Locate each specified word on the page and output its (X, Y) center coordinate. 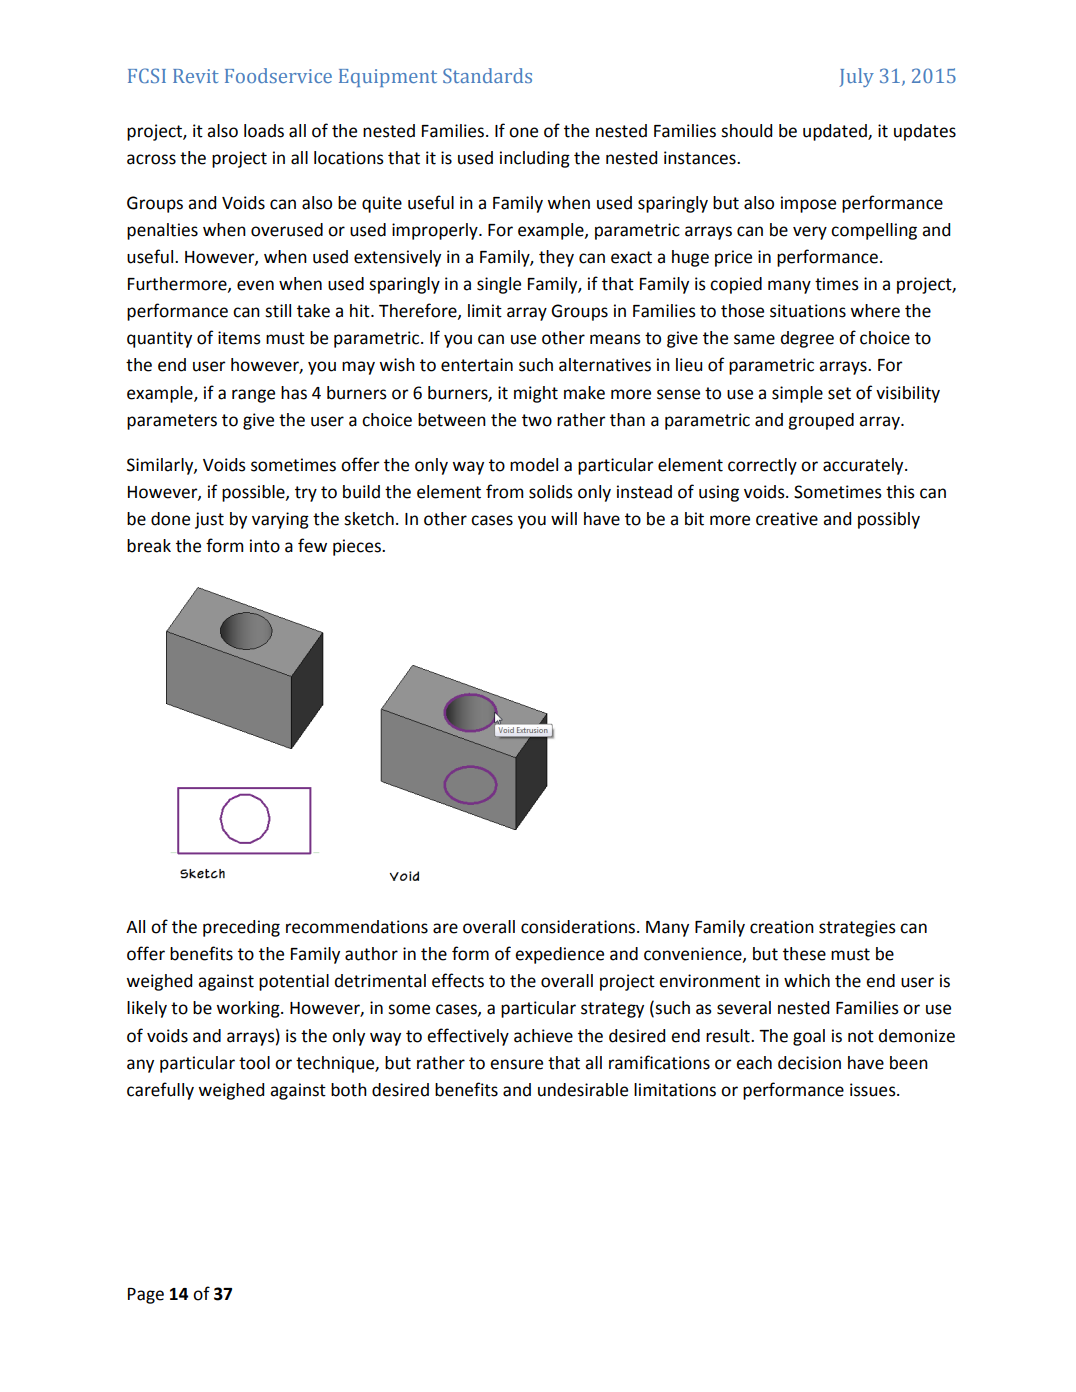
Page (146, 1296)
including (535, 159)
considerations (579, 927)
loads (264, 131)
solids (551, 492)
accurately (864, 466)
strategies (857, 928)
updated (836, 132)
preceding (241, 928)
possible (254, 493)
